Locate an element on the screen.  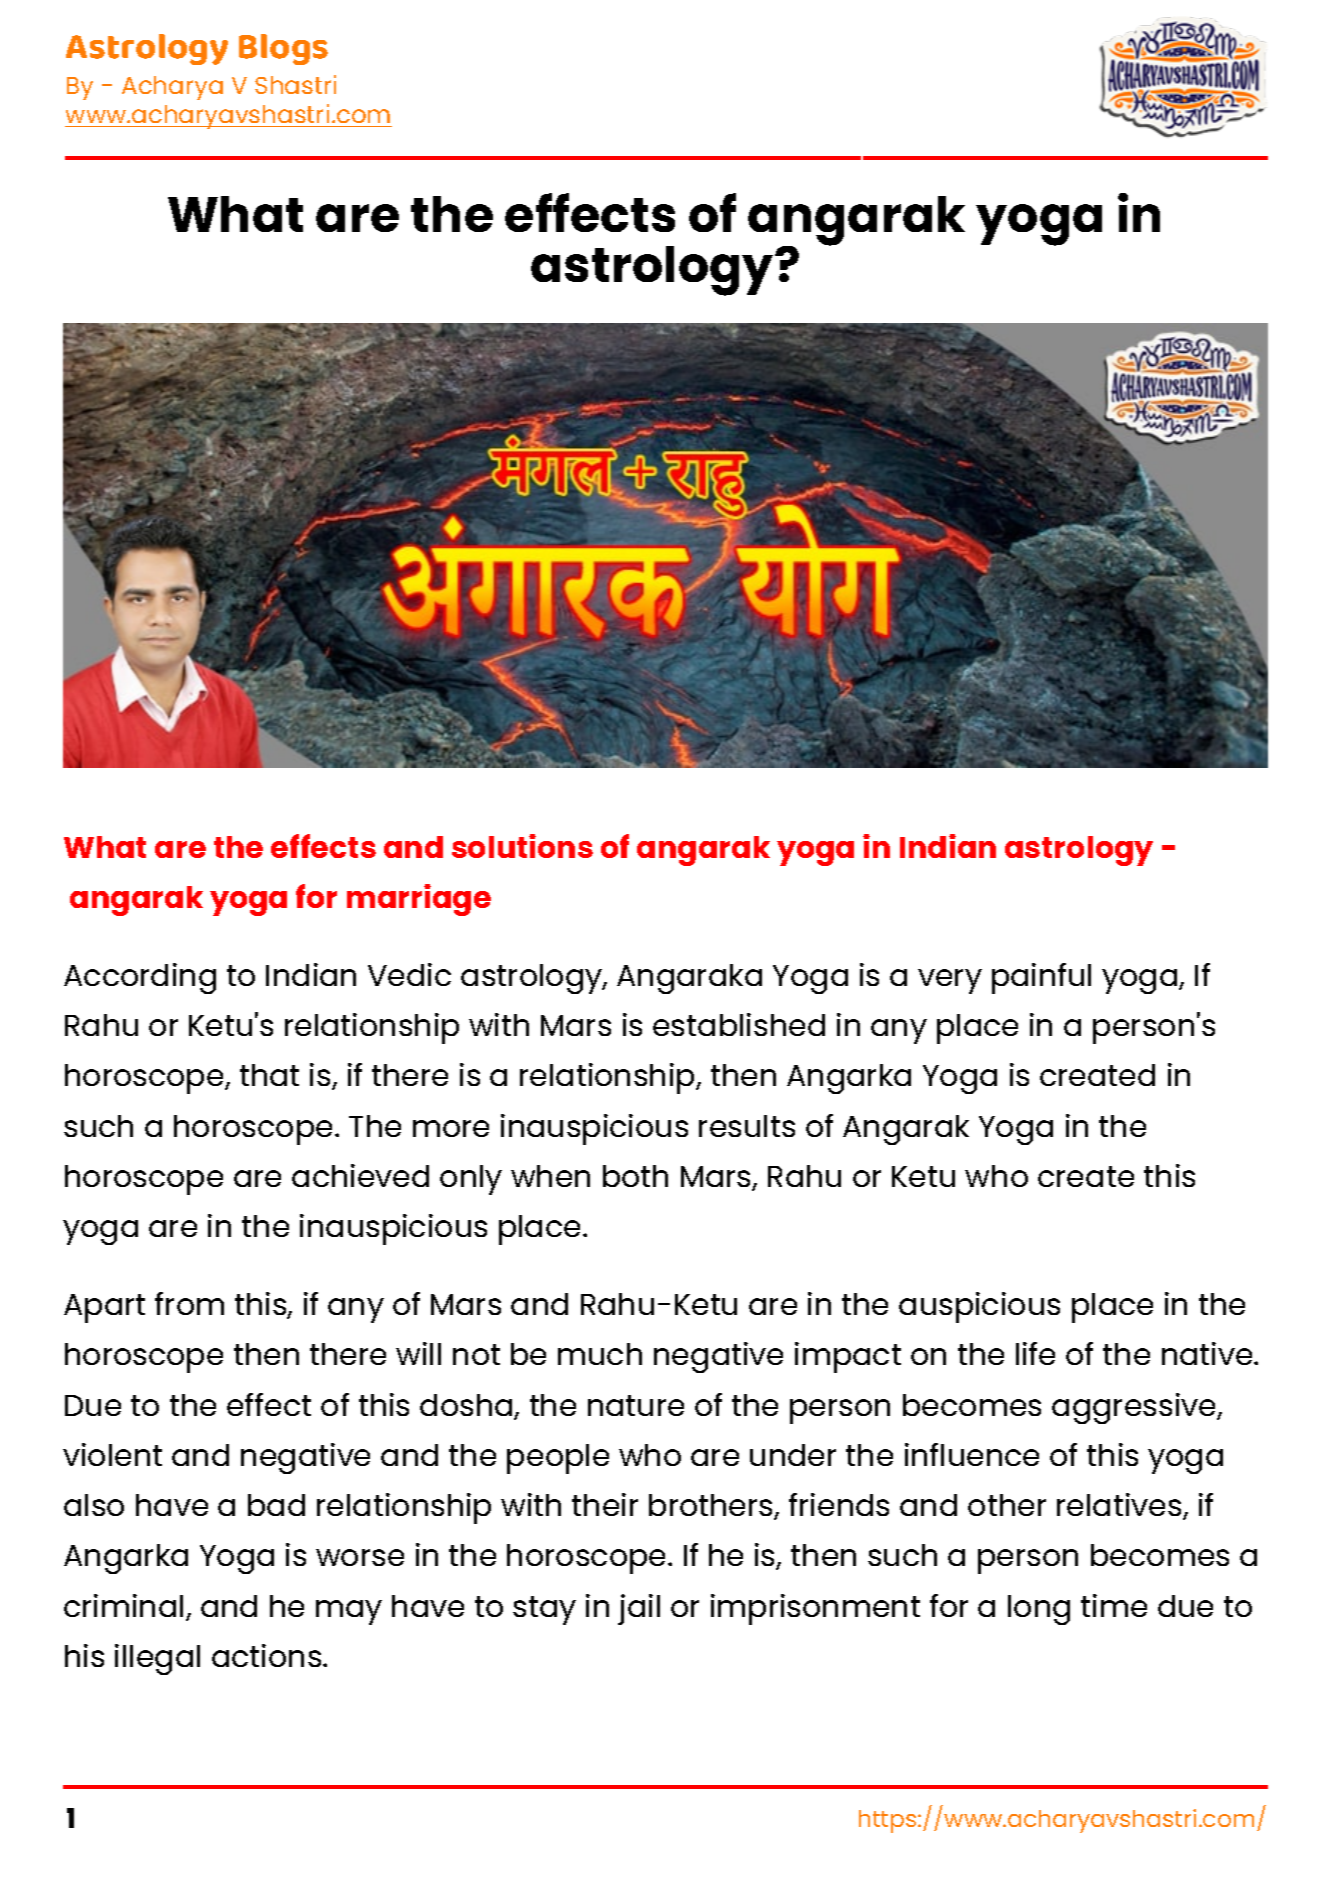
solutions is located at coordinates (522, 846).
